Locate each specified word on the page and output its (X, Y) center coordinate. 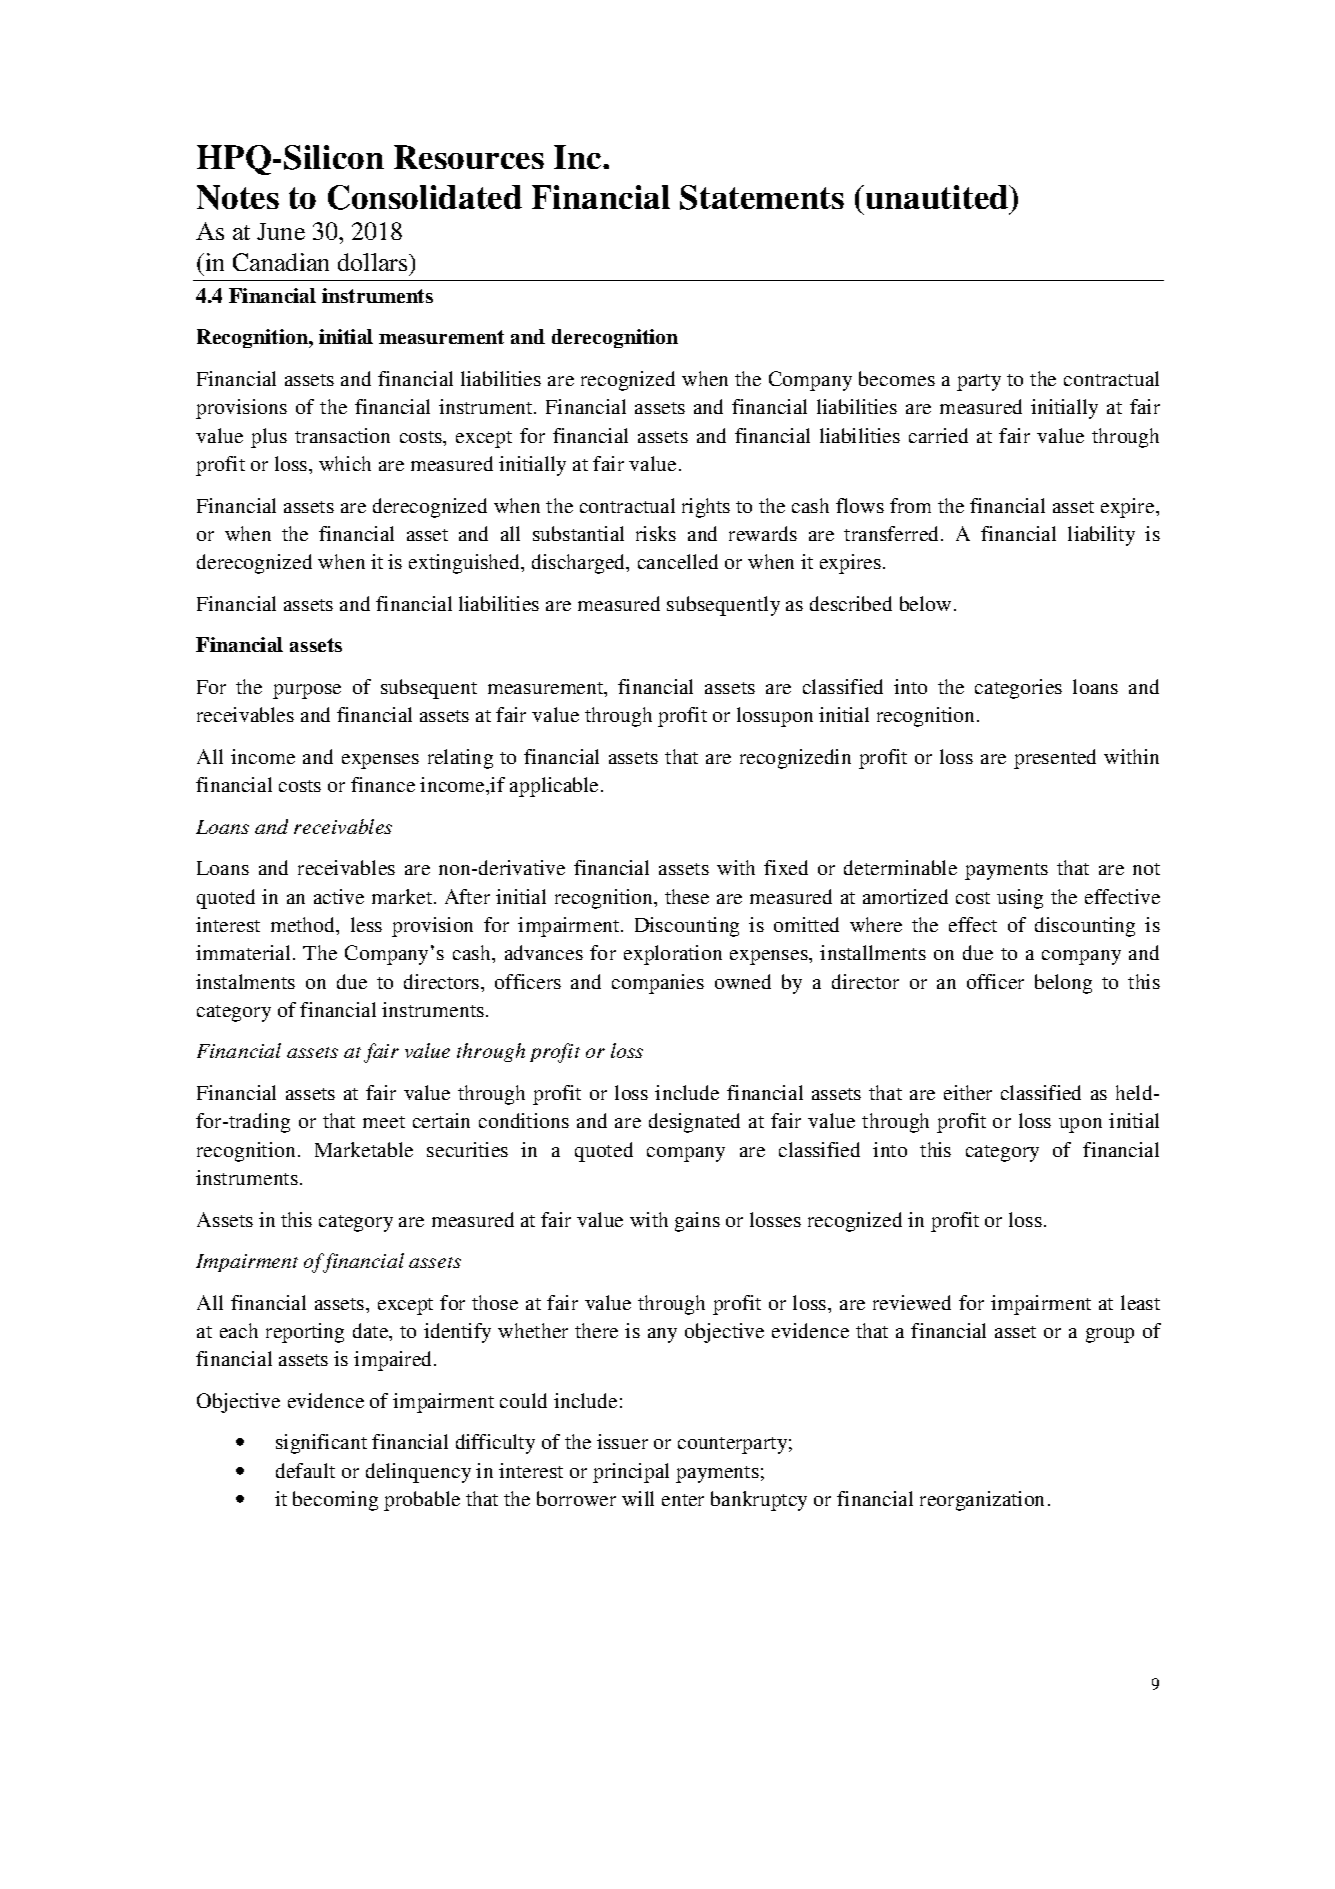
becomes (897, 378)
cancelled (678, 561)
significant (321, 1444)
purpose (307, 691)
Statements (762, 197)
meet (384, 1122)
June (281, 231)
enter (683, 1500)
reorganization (982, 1501)
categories (1018, 689)
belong (1063, 984)
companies (658, 984)
